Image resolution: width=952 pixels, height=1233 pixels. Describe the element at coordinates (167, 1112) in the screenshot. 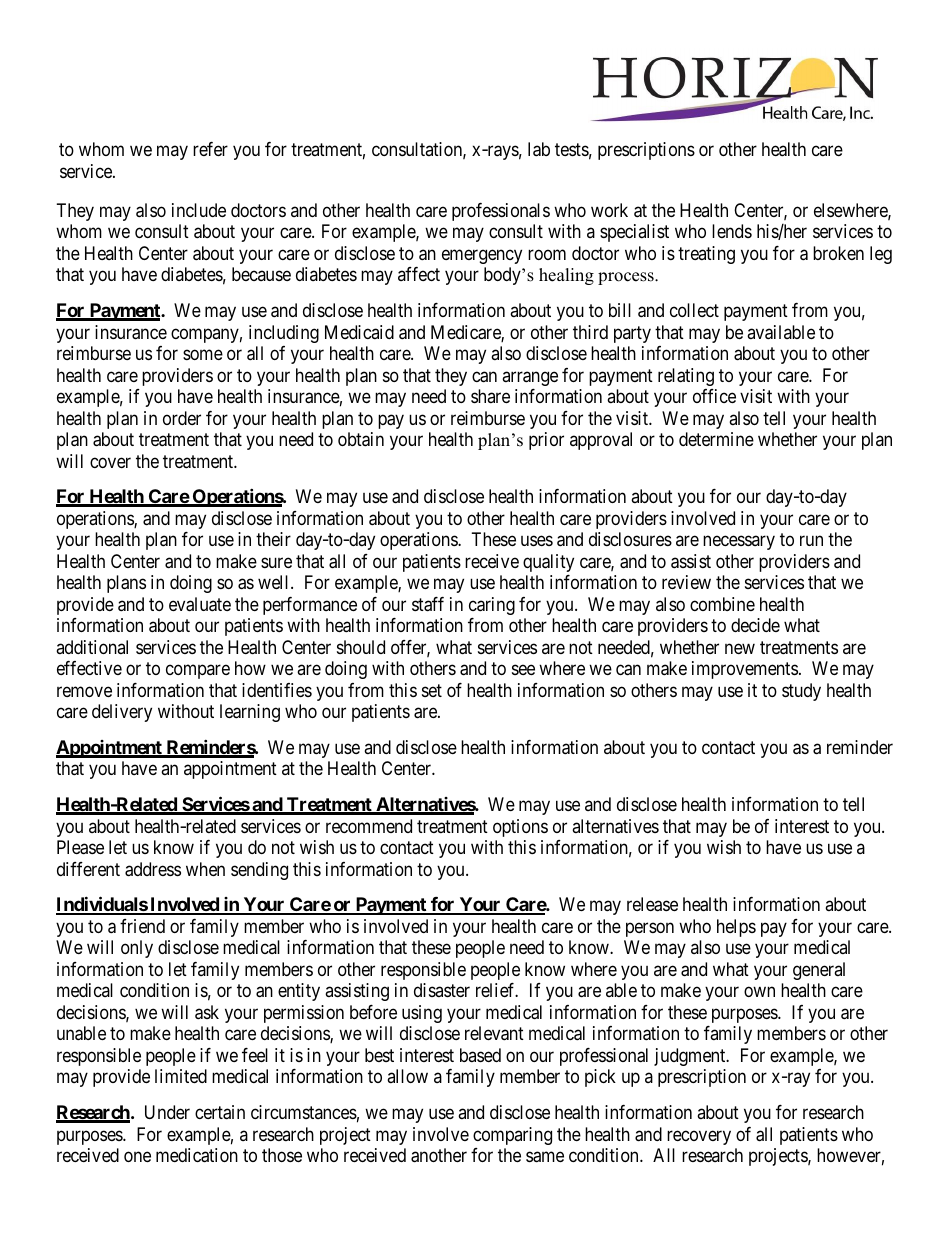

I see `Under` at that location.
